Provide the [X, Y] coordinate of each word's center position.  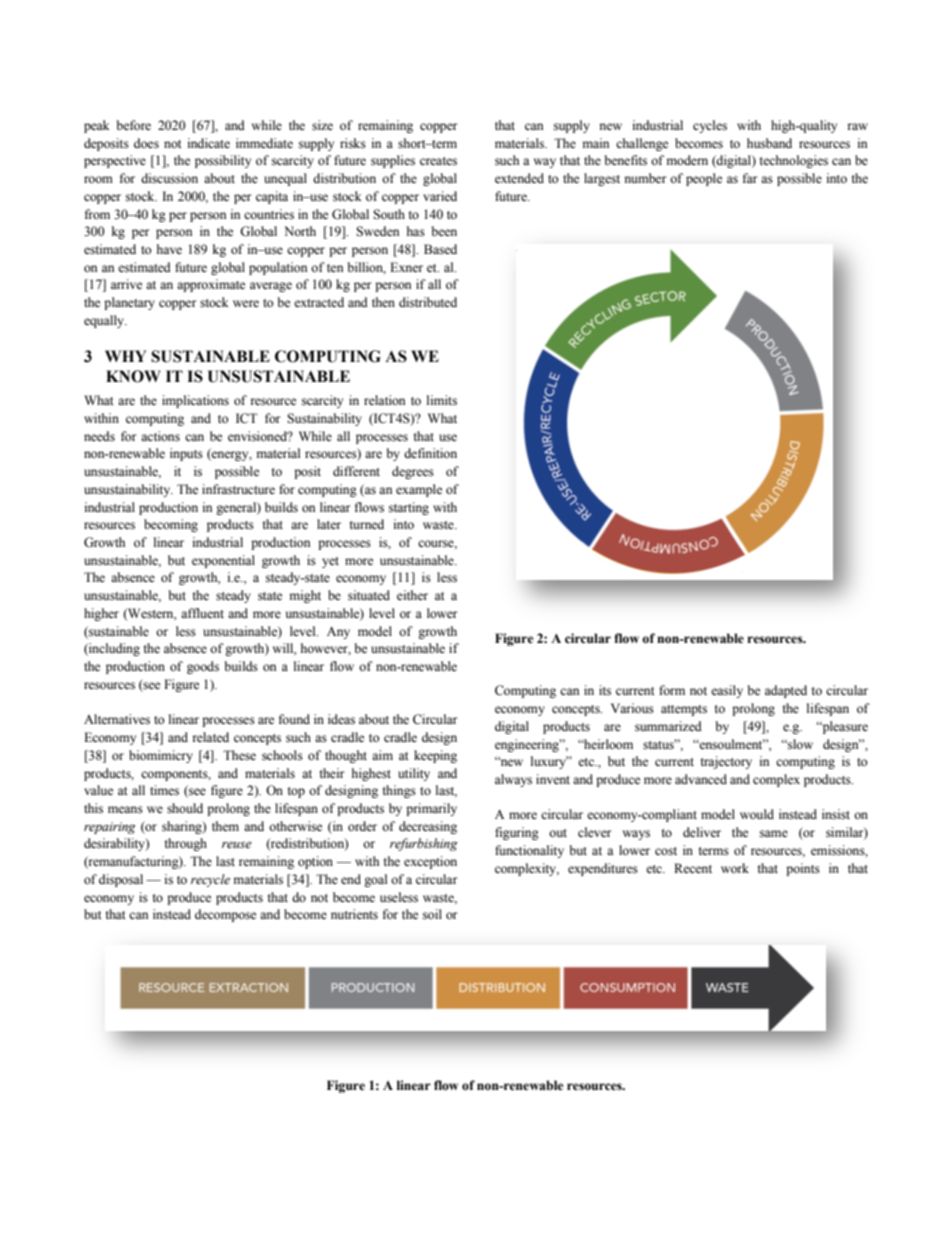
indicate [209, 143]
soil [432, 914]
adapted [786, 691]
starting [409, 508]
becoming [171, 525]
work [735, 868]
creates [438, 161]
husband [769, 143]
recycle [210, 880]
